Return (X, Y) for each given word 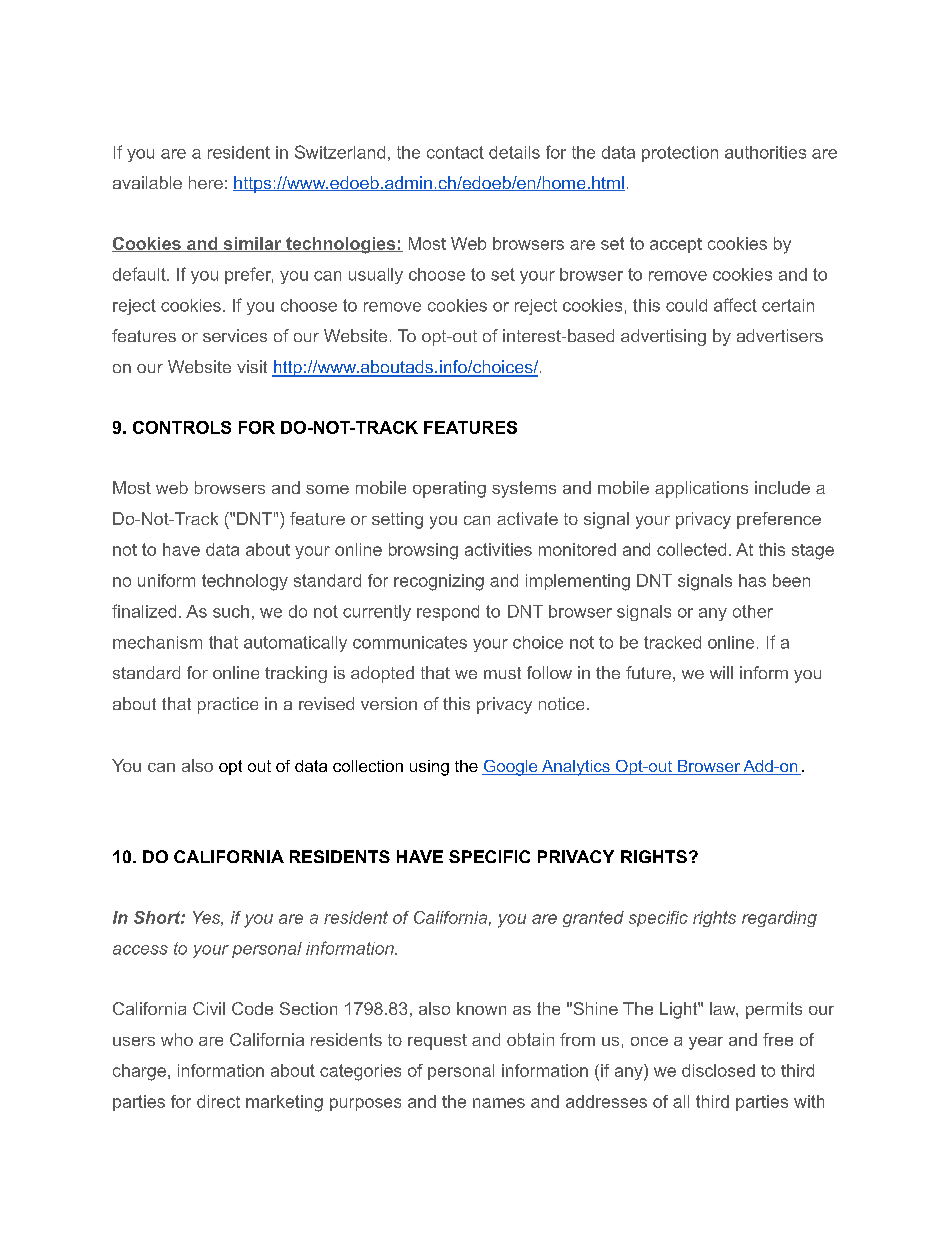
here (206, 182)
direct (218, 1101)
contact (455, 152)
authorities (765, 152)
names (499, 1103)
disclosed (718, 1070)
